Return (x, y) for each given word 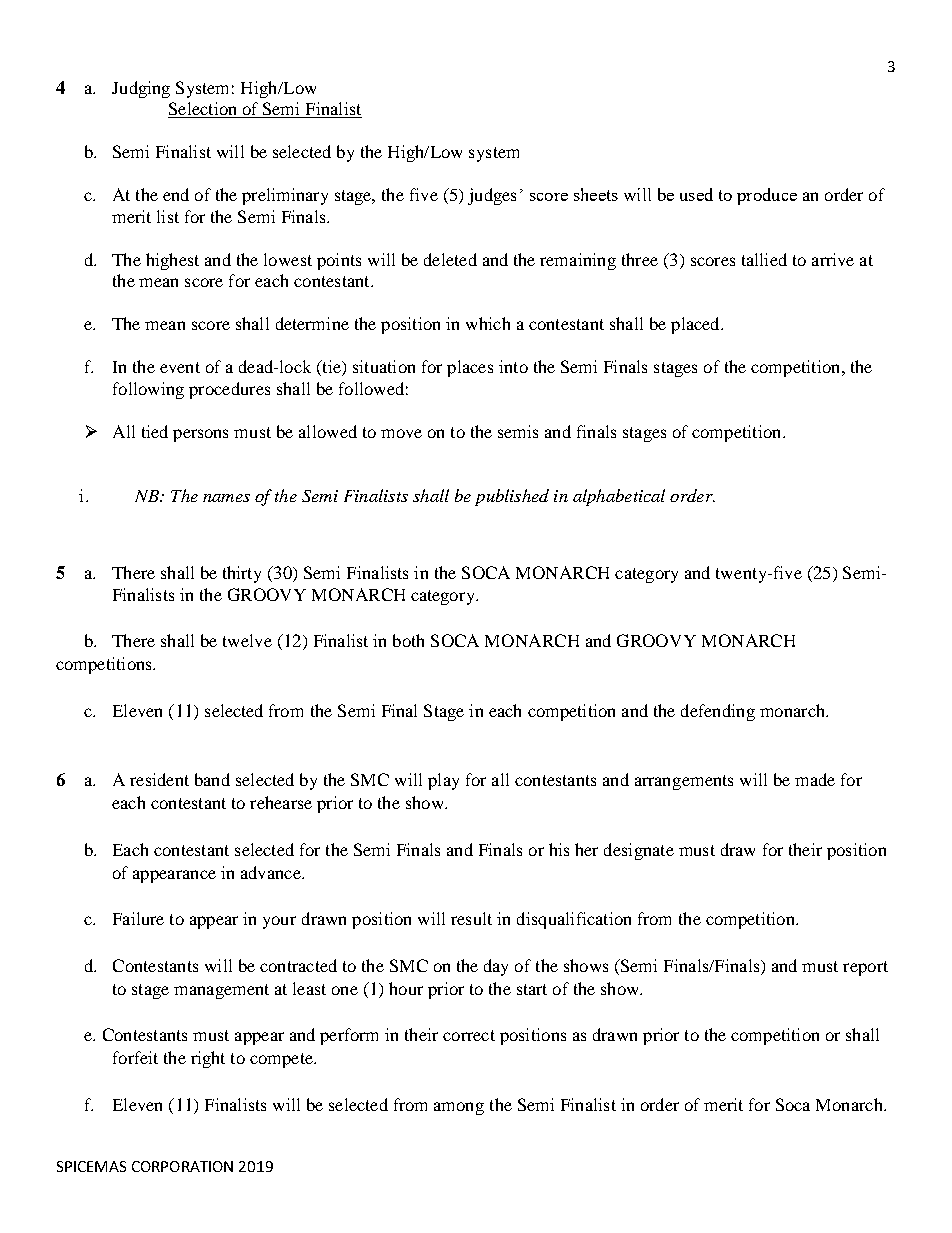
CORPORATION (182, 1166)
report (865, 968)
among (459, 1108)
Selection (204, 110)
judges (492, 196)
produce (767, 196)
